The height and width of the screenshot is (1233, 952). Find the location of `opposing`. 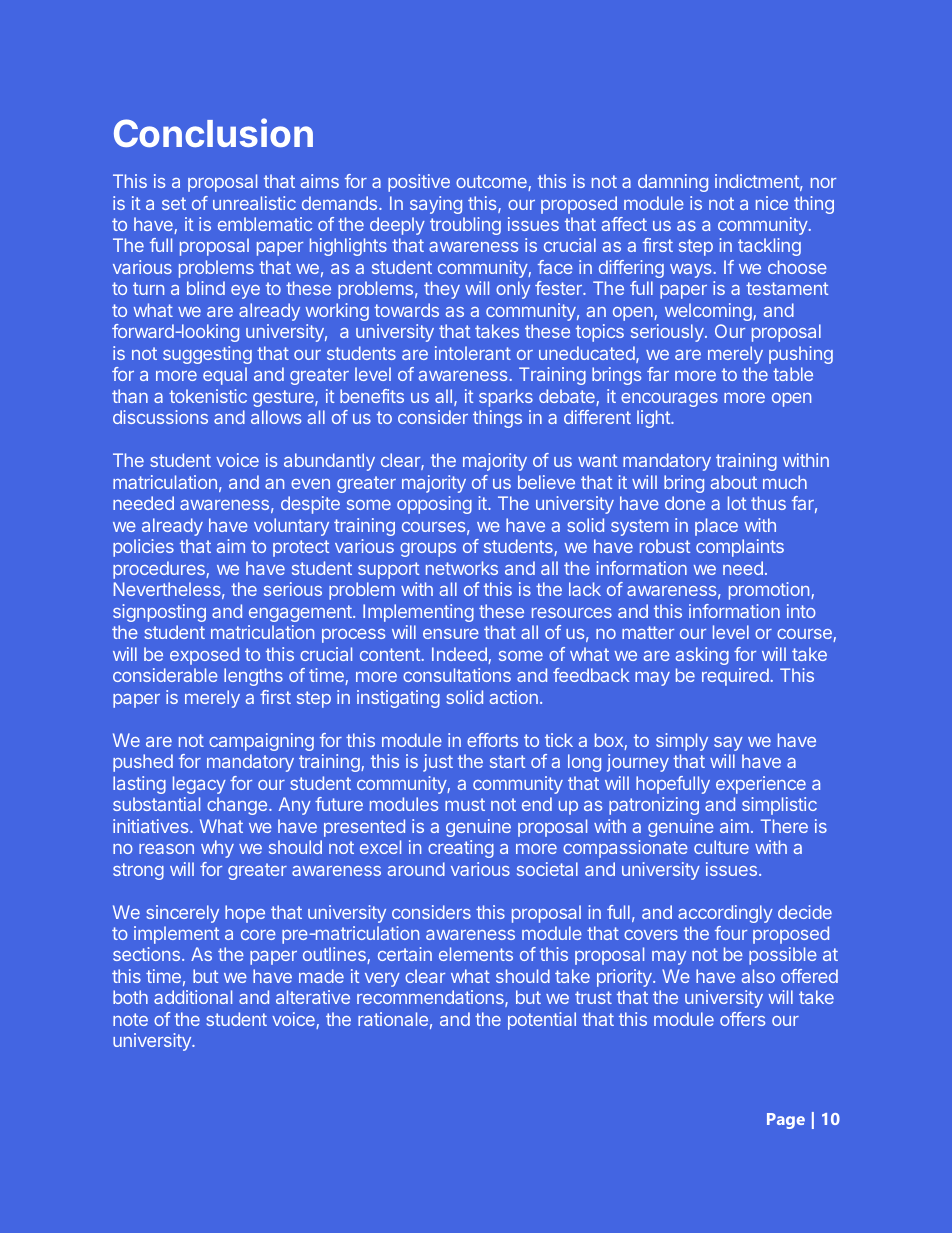

opposing is located at coordinates (434, 505).
